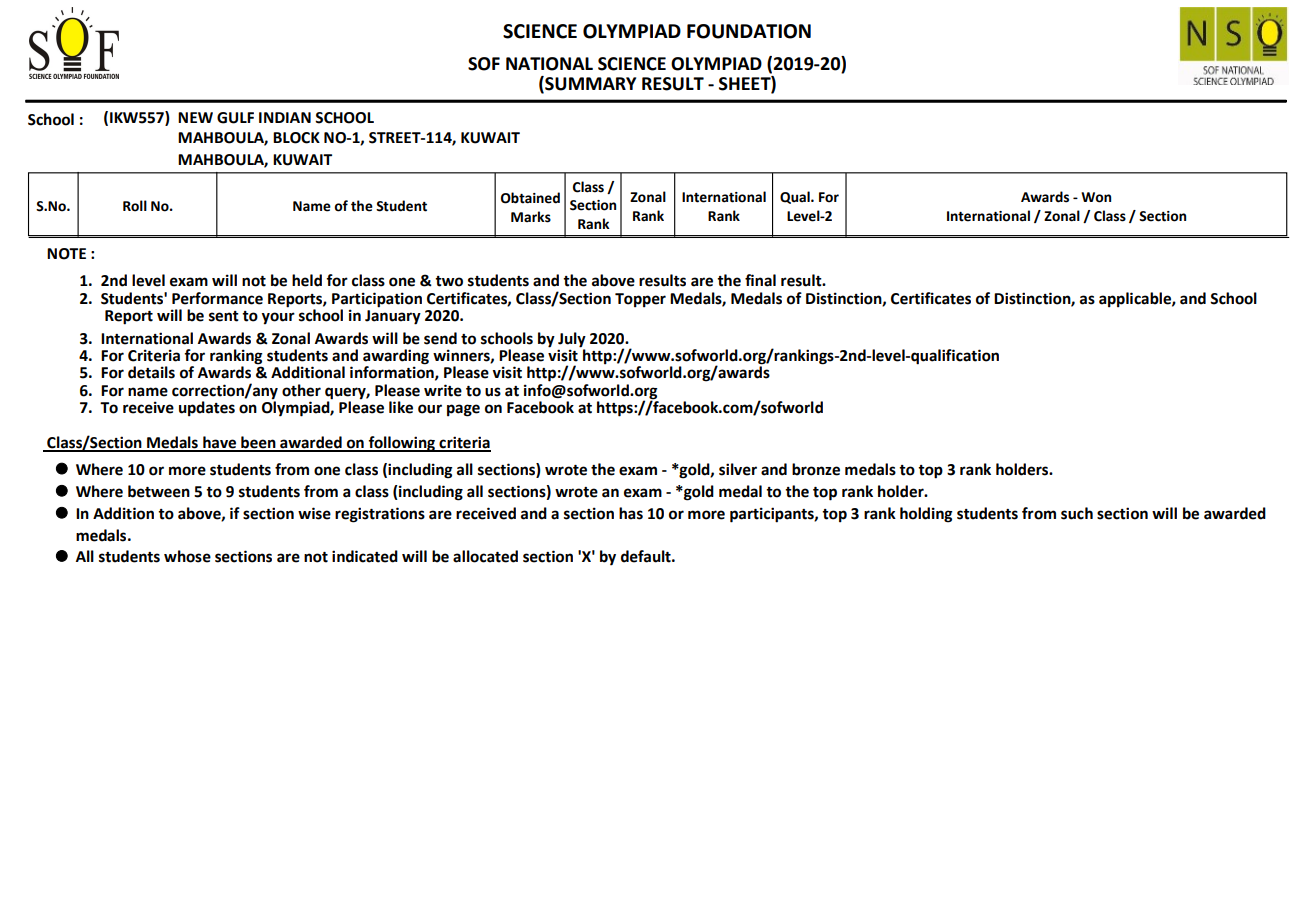 This document has height=924, width=1308. I want to click on allocated, so click(485, 556).
